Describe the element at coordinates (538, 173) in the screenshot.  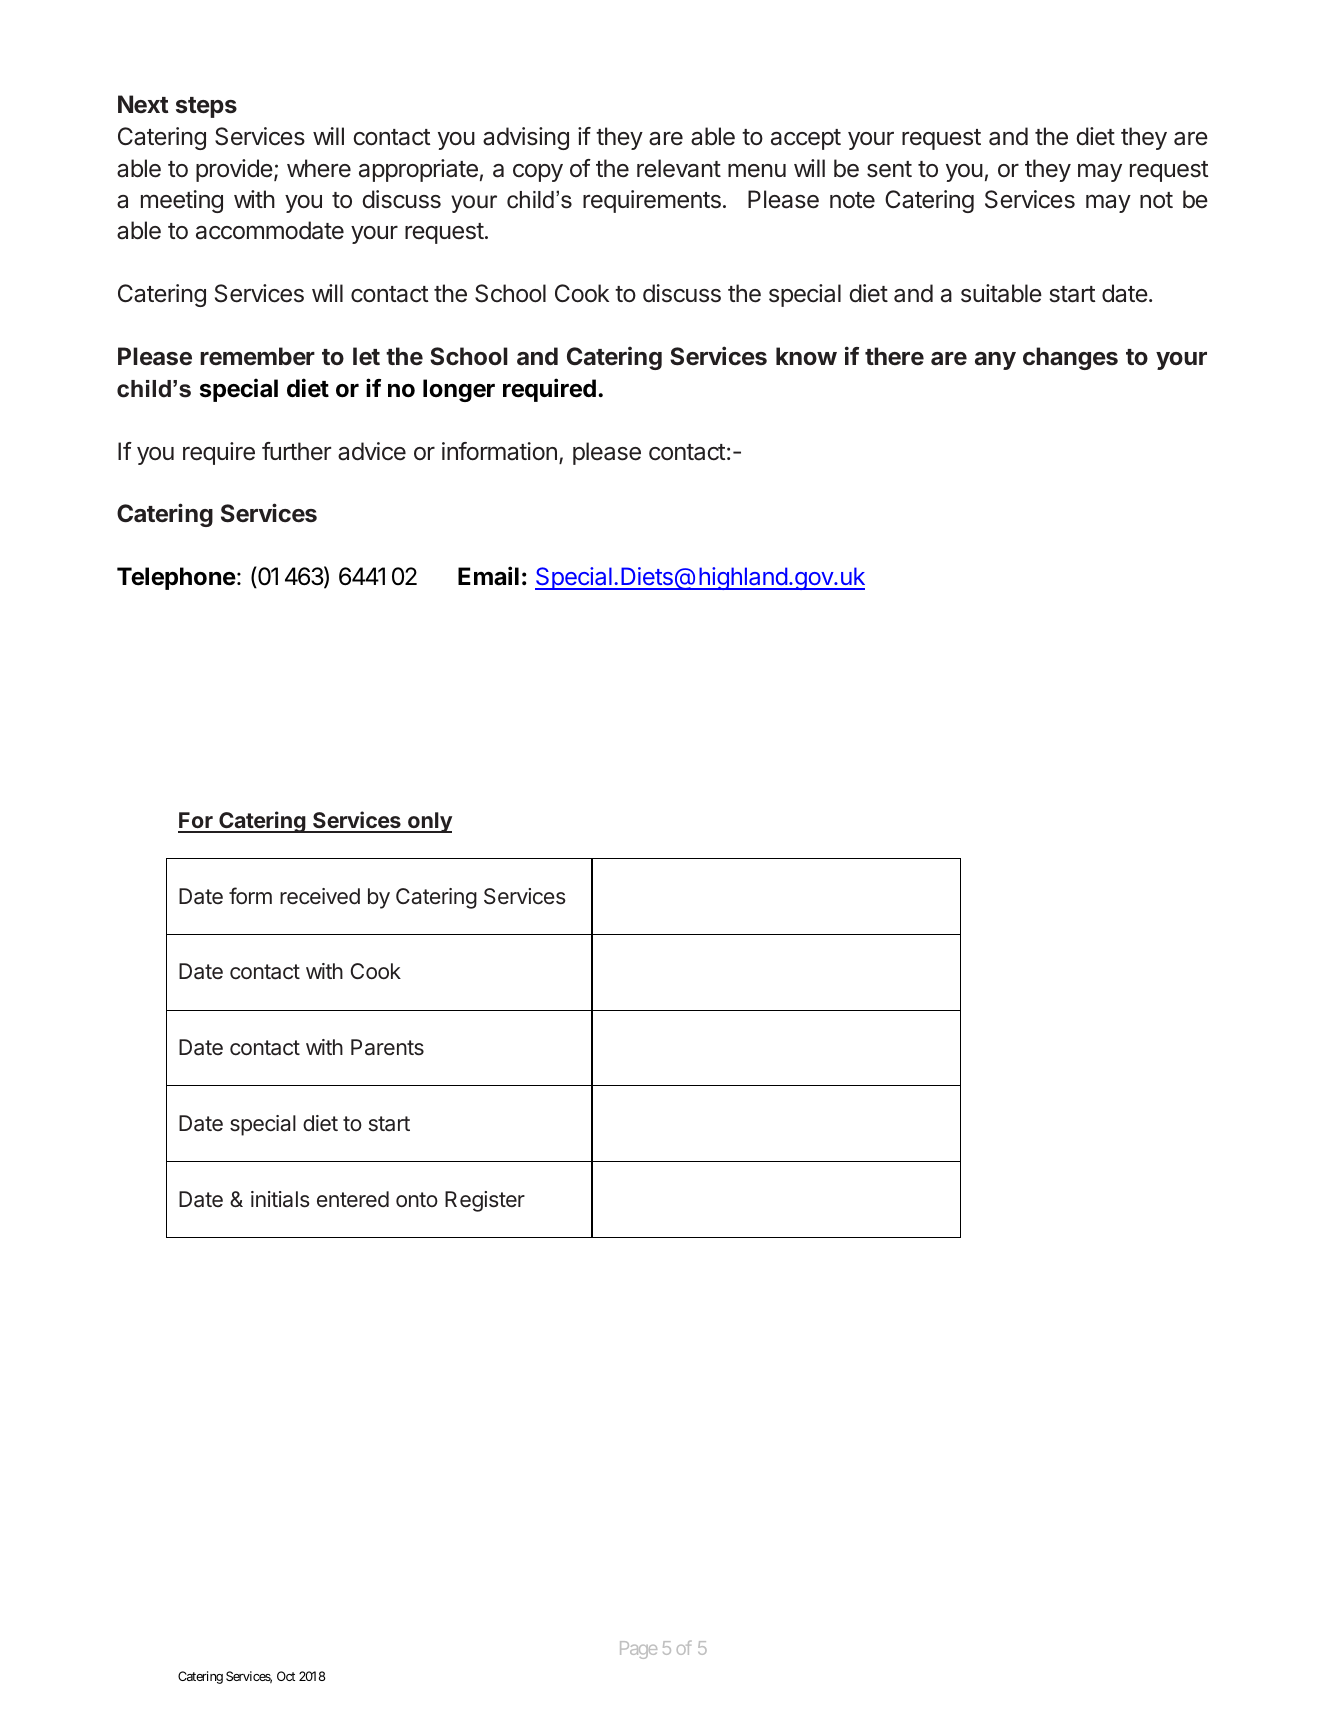
I see `copy` at that location.
